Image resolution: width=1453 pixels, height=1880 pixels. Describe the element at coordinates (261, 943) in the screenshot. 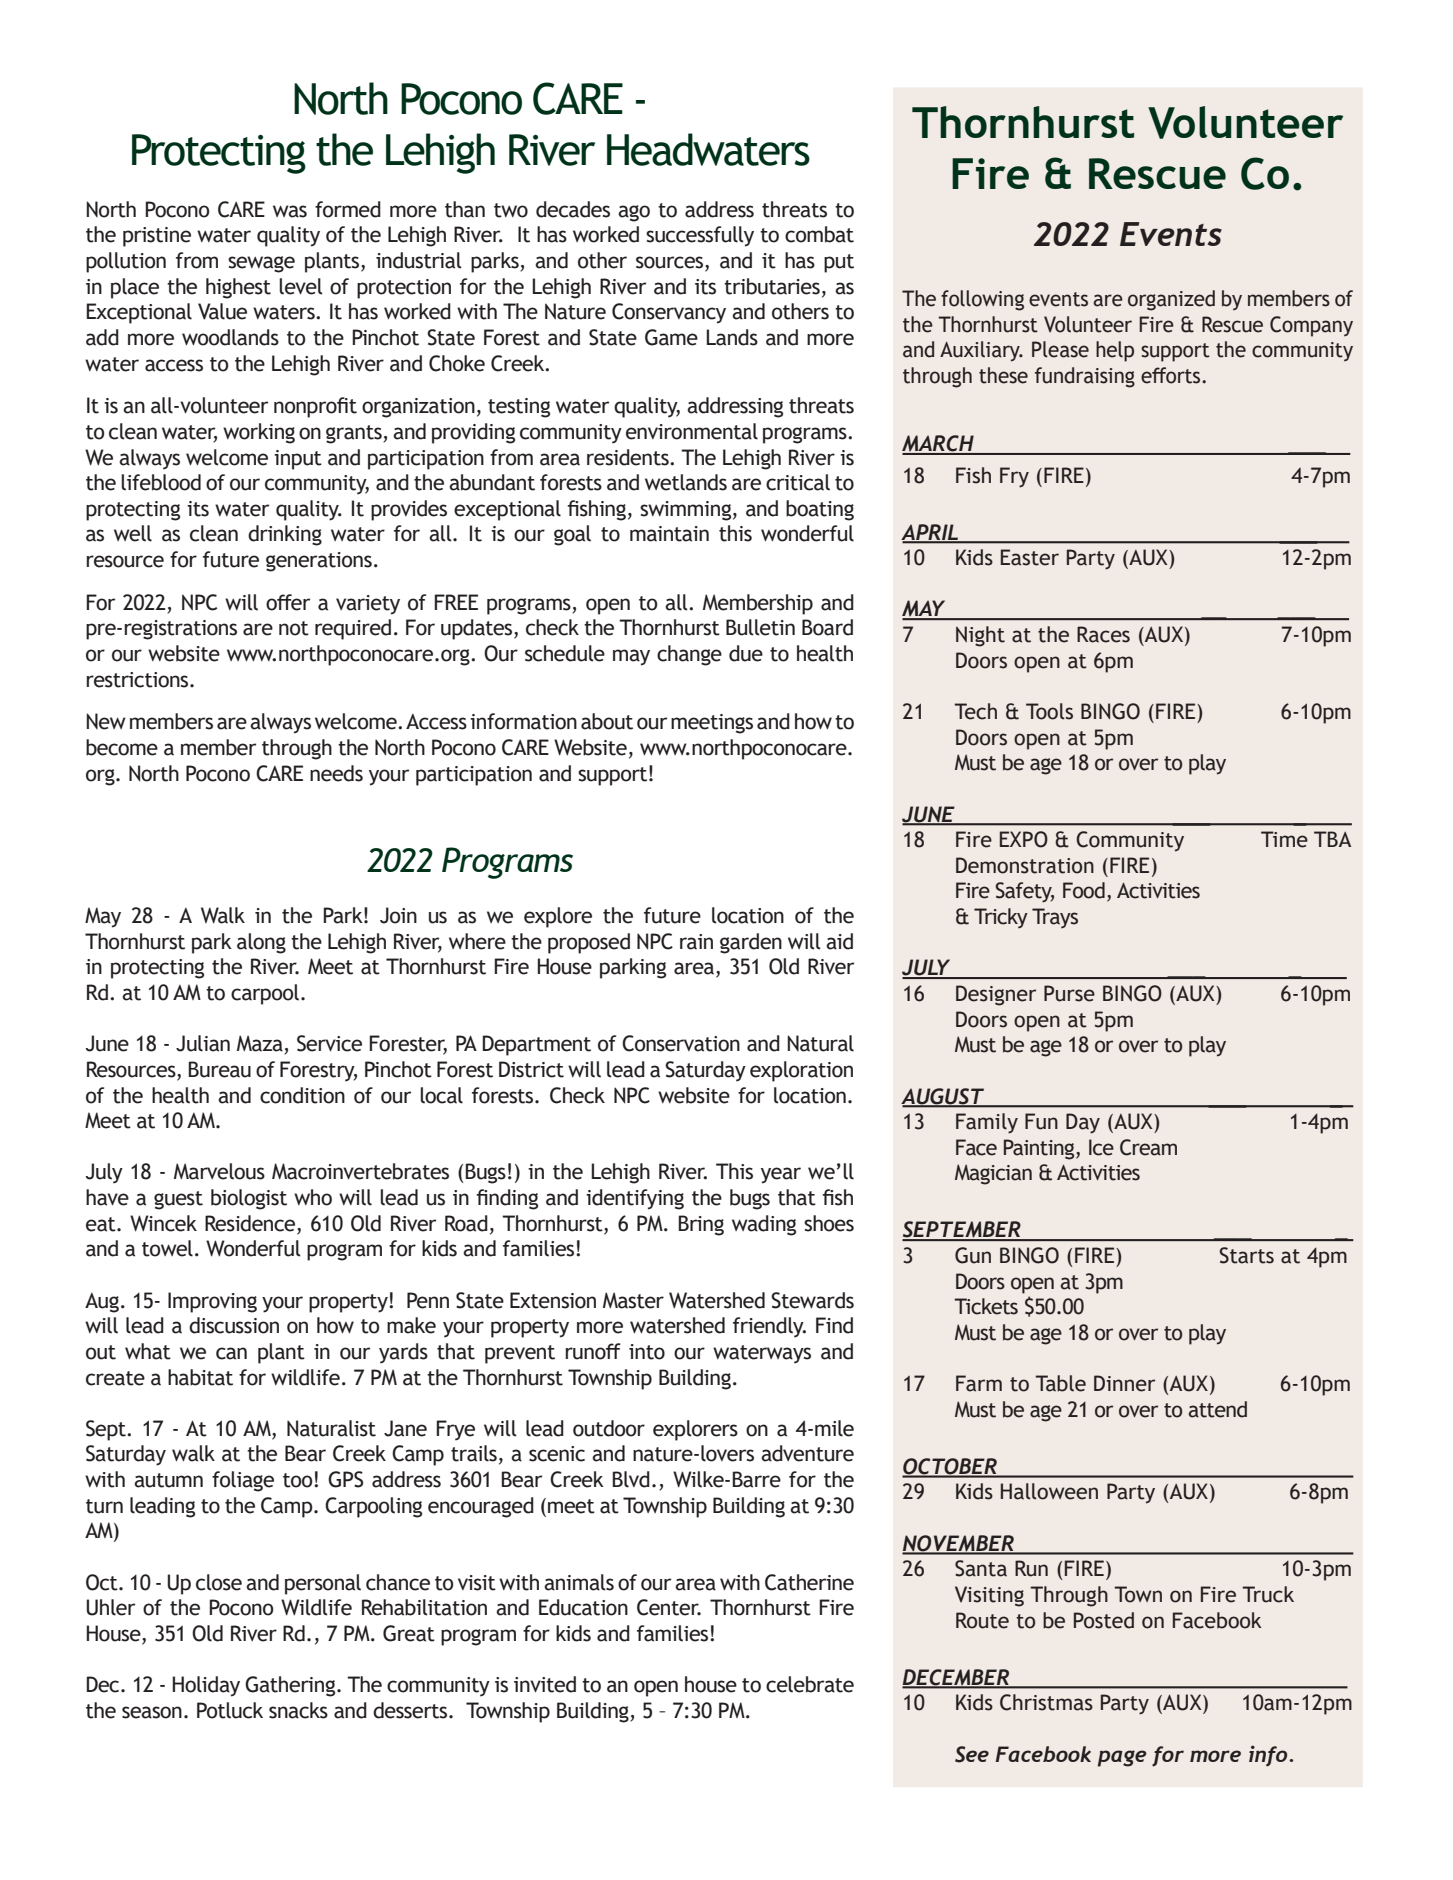

I see `along` at that location.
